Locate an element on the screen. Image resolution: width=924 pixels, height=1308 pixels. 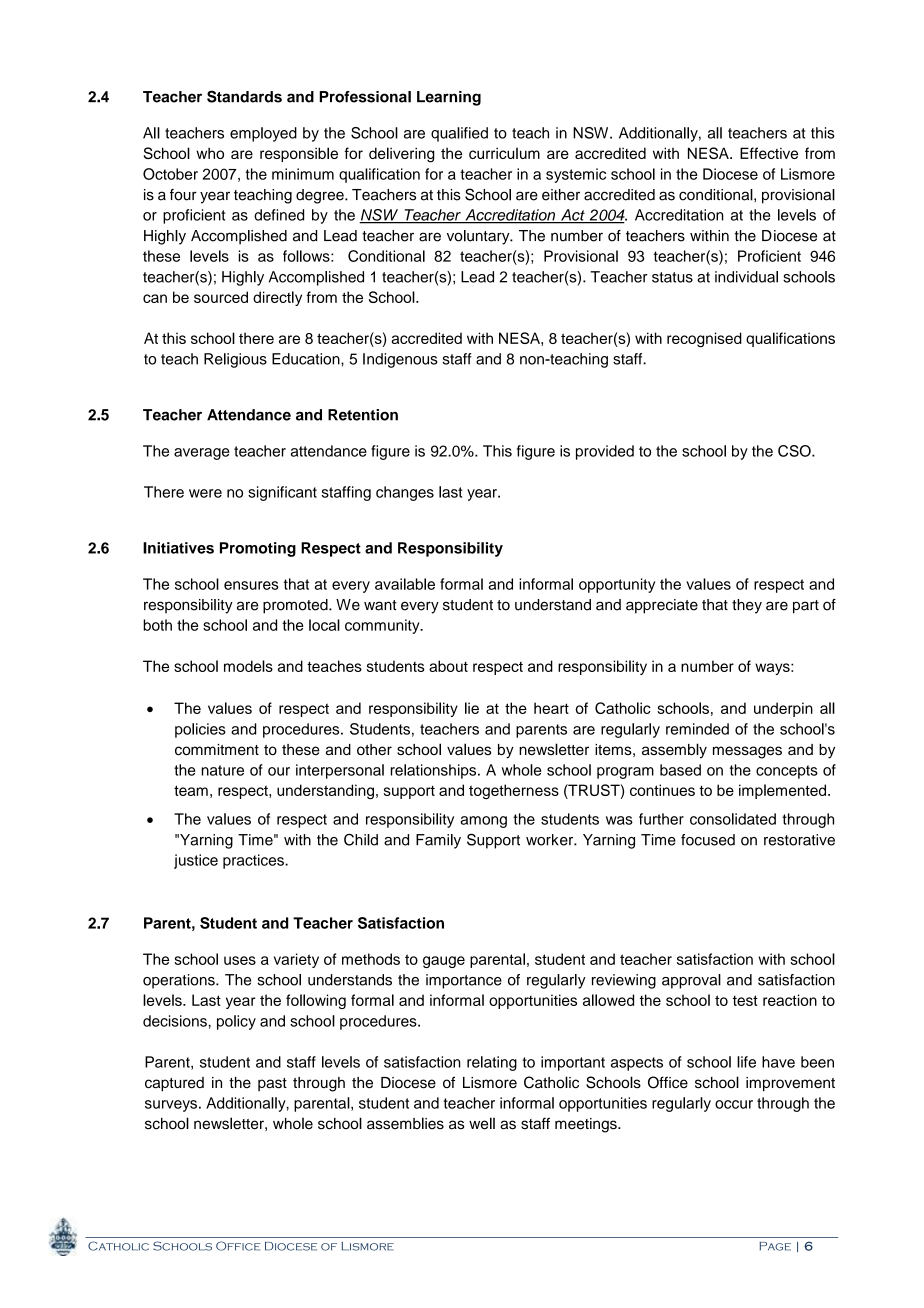
surveys is located at coordinates (171, 1106).
